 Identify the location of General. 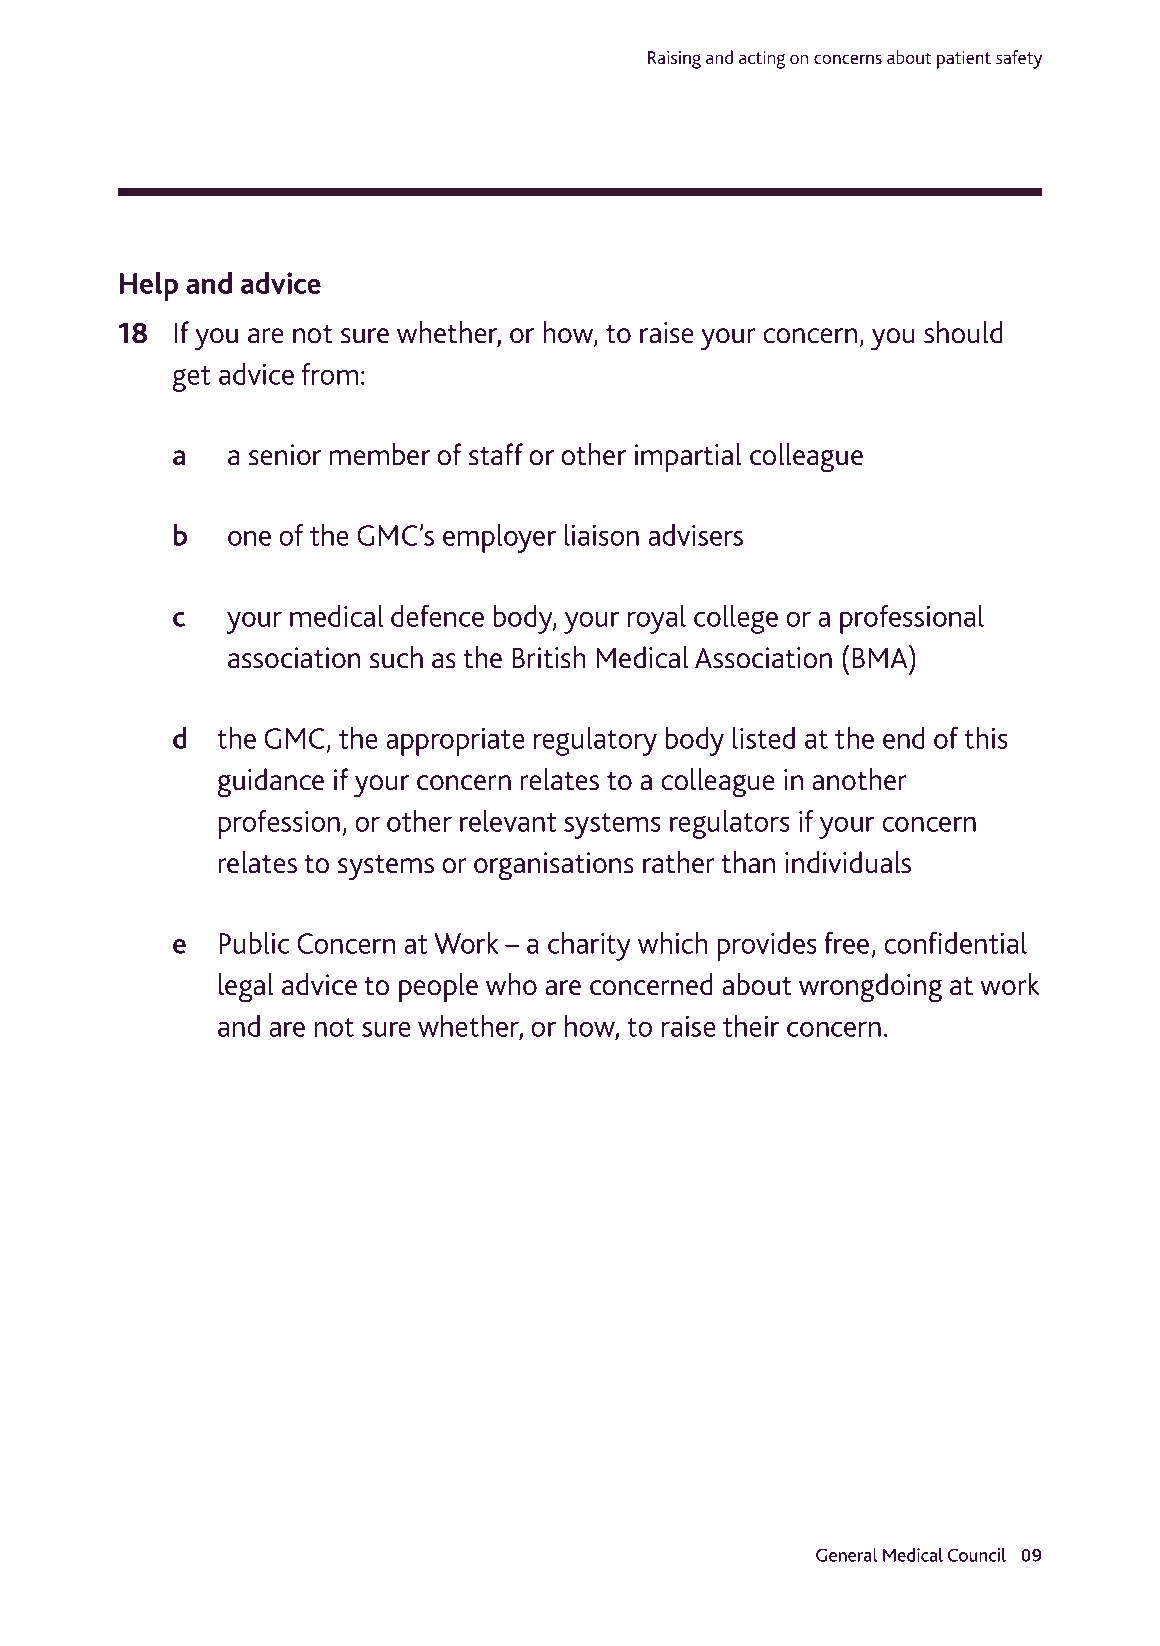
(846, 1554).
